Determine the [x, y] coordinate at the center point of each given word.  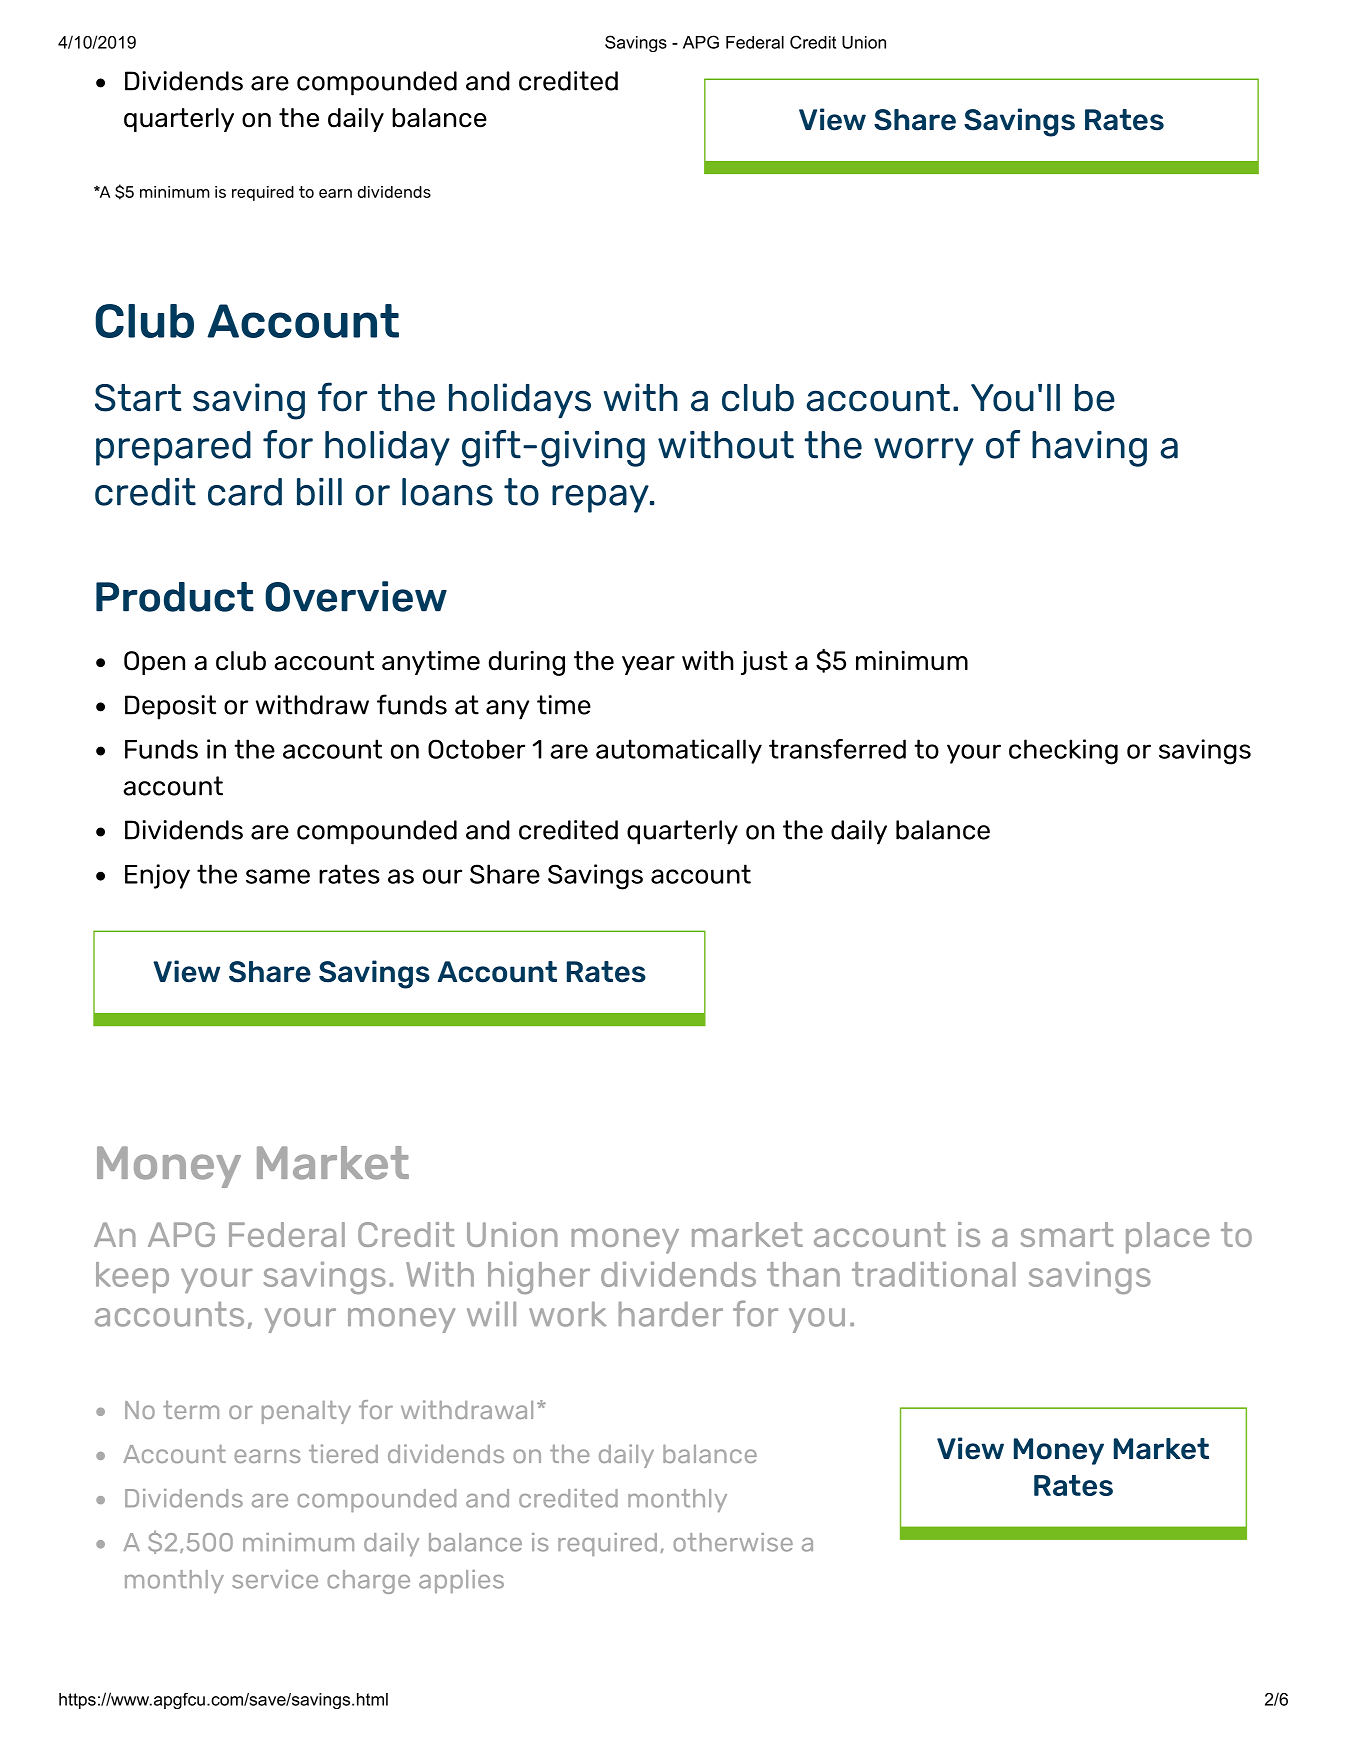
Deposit [170, 707]
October [476, 749]
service [275, 1579]
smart [1067, 1234]
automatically [679, 751]
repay [601, 499]
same [278, 876]
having [1089, 449]
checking [1063, 752]
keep [132, 1277]
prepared [173, 448]
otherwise [733, 1542]
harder [671, 1314]
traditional [934, 1274]
